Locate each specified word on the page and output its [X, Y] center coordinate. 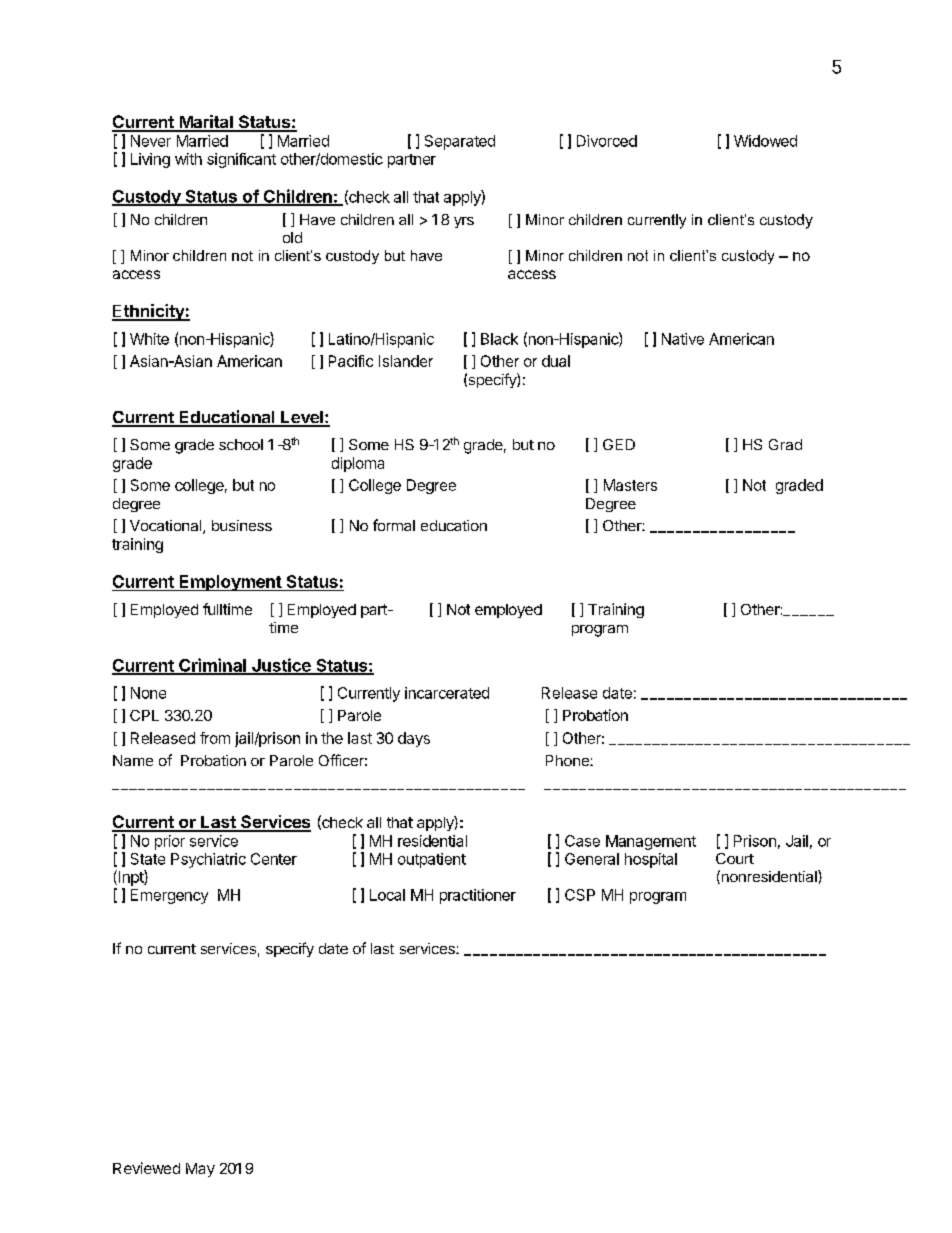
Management [651, 842]
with [188, 159]
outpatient [432, 860]
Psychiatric [208, 860]
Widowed [765, 141]
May [200, 1170]
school [241, 444]
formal [394, 525]
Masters [630, 485]
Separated [460, 142]
